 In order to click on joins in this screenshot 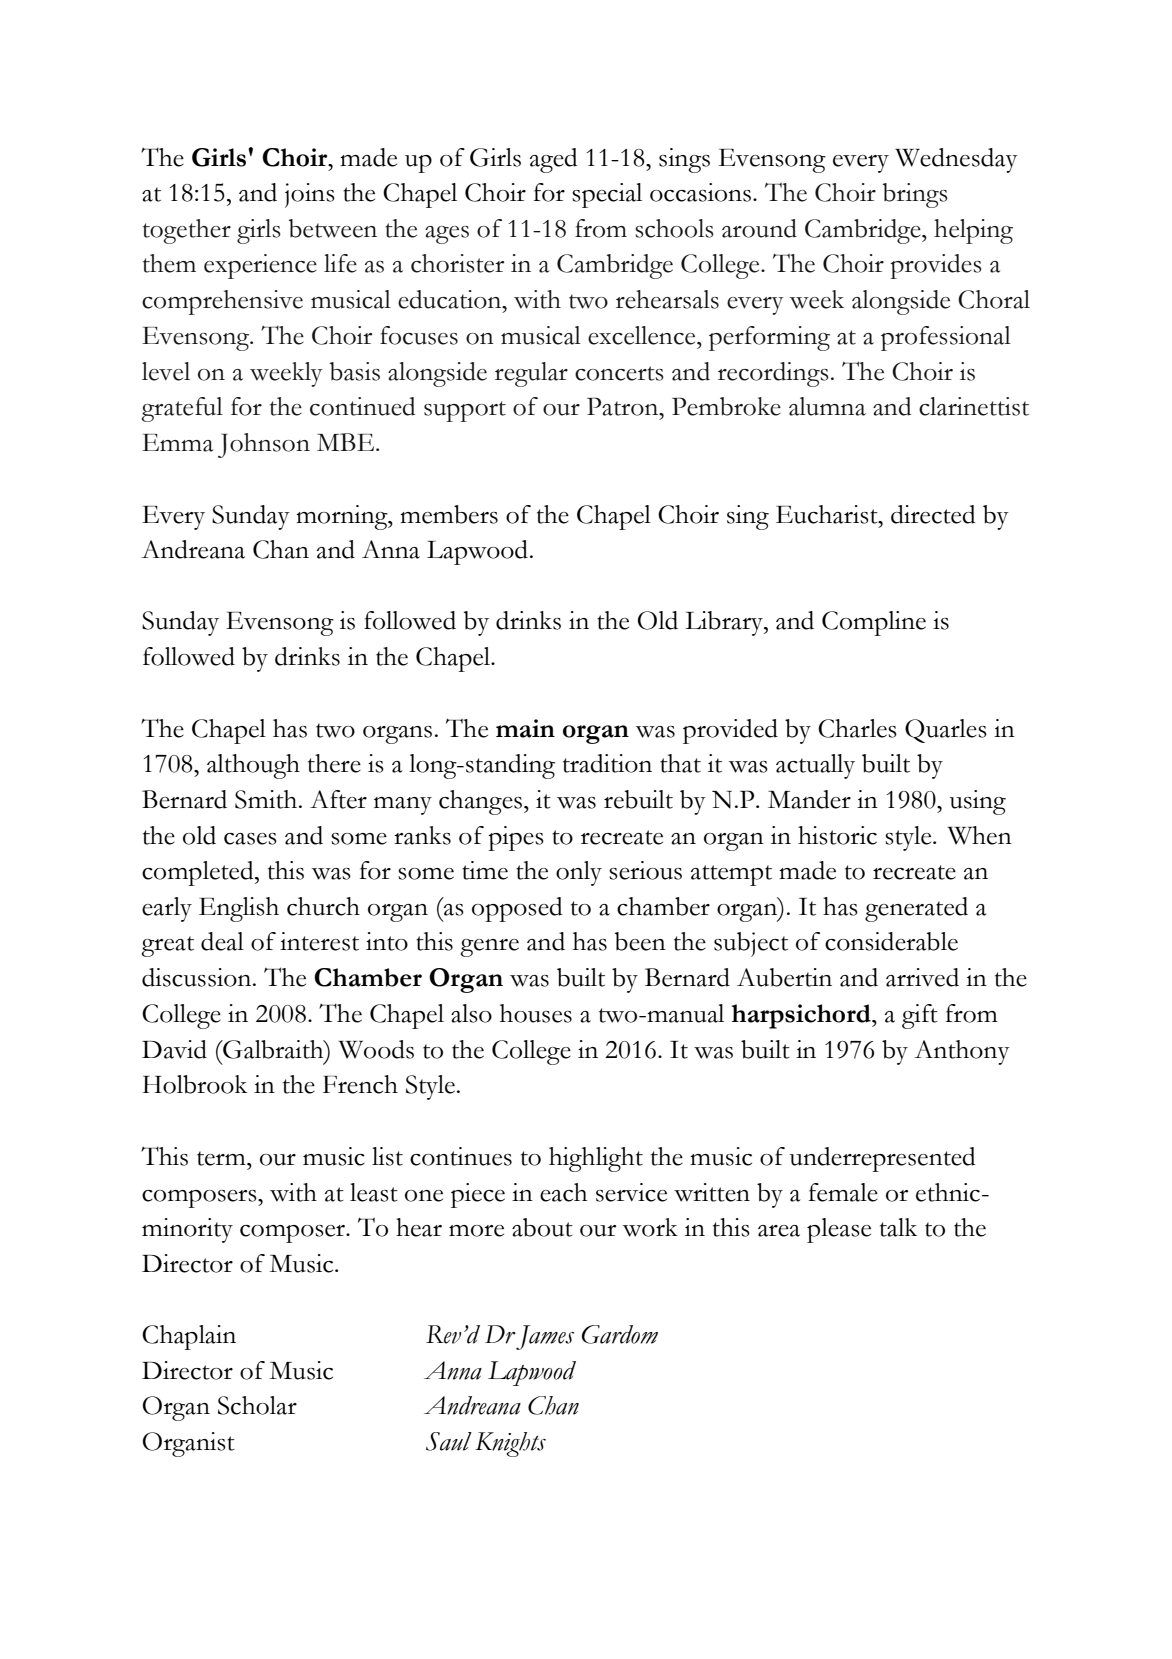, I will do `click(310, 195)`.
